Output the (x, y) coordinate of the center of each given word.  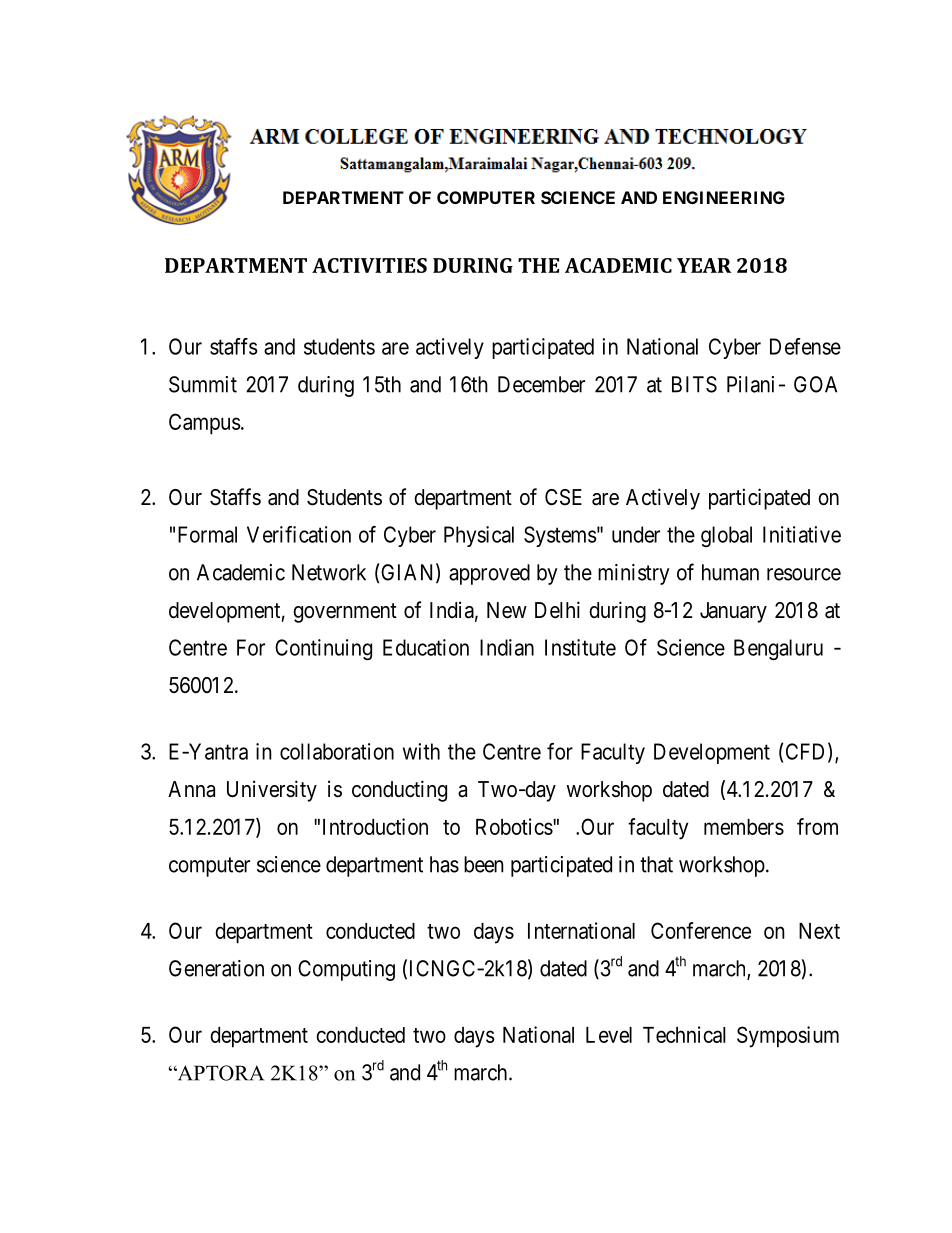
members (744, 827)
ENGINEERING (724, 197)
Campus (205, 424)
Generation (216, 968)
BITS (694, 384)
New (507, 610)
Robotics (514, 826)
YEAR (704, 265)
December (541, 384)
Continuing (323, 649)
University (272, 791)
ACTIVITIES (369, 265)
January (733, 612)
